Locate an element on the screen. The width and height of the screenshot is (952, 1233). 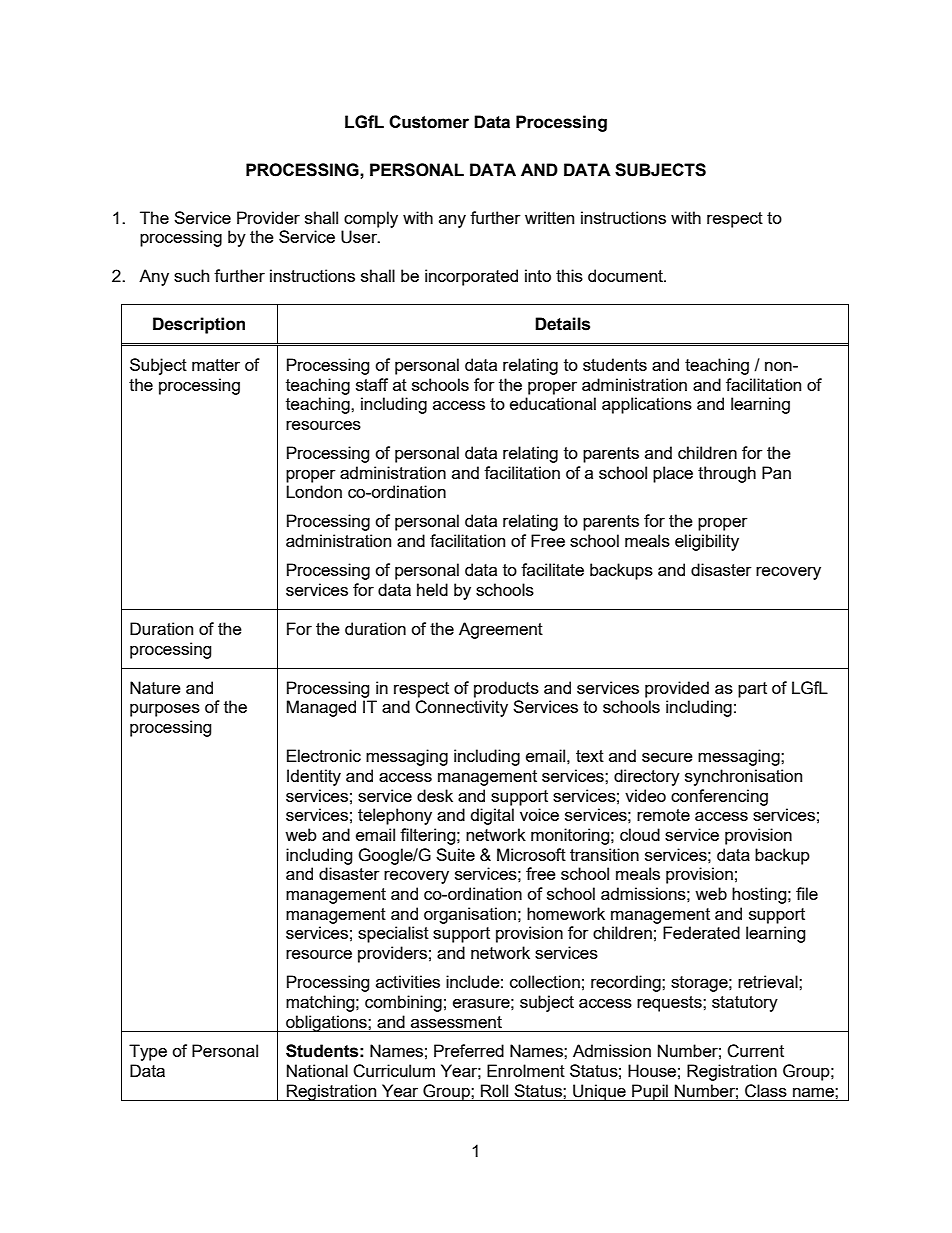
Description is located at coordinates (199, 325).
